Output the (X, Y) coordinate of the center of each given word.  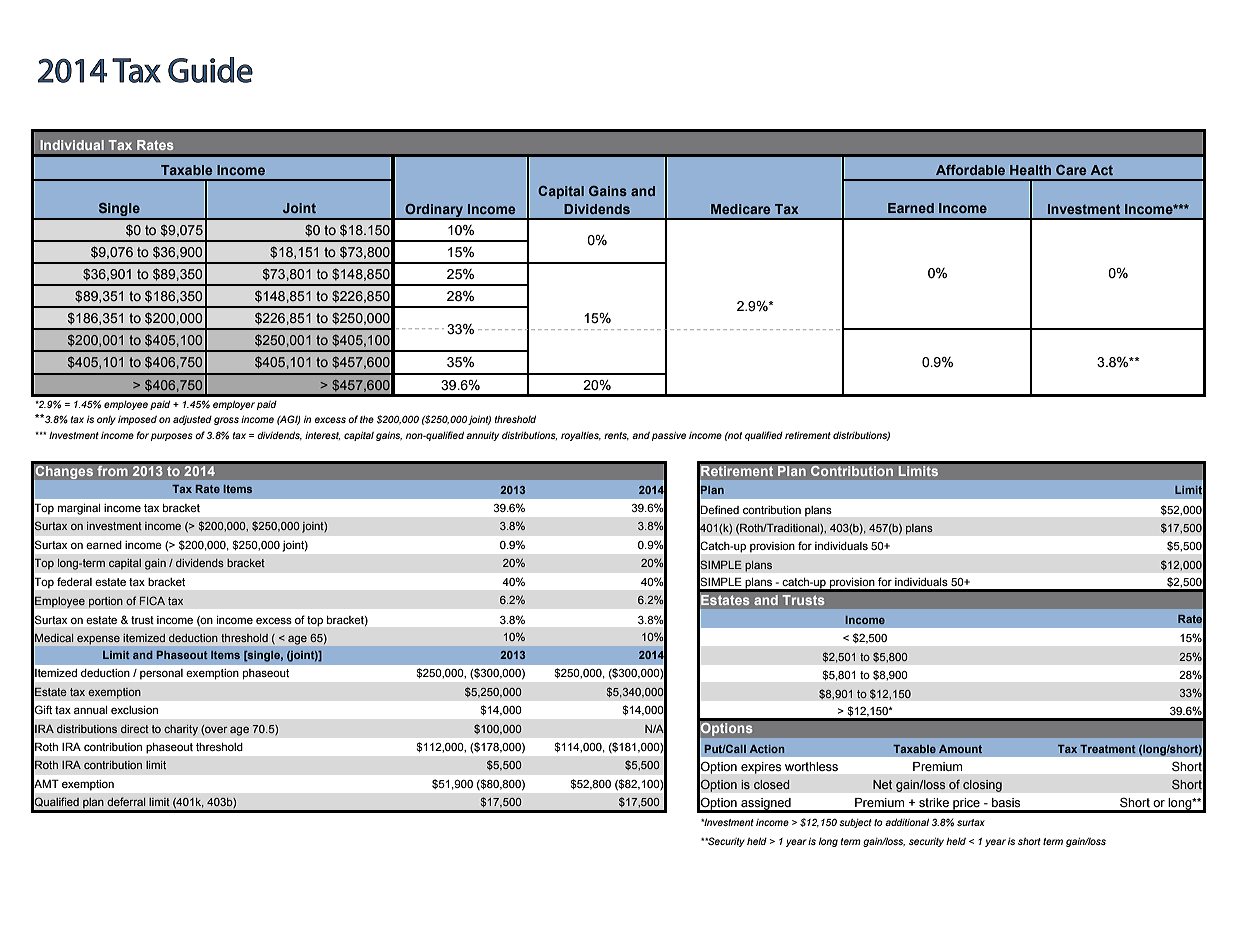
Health (1030, 170)
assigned (766, 805)
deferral (126, 801)
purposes (172, 437)
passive (669, 436)
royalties (581, 436)
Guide (210, 70)
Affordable (970, 170)
